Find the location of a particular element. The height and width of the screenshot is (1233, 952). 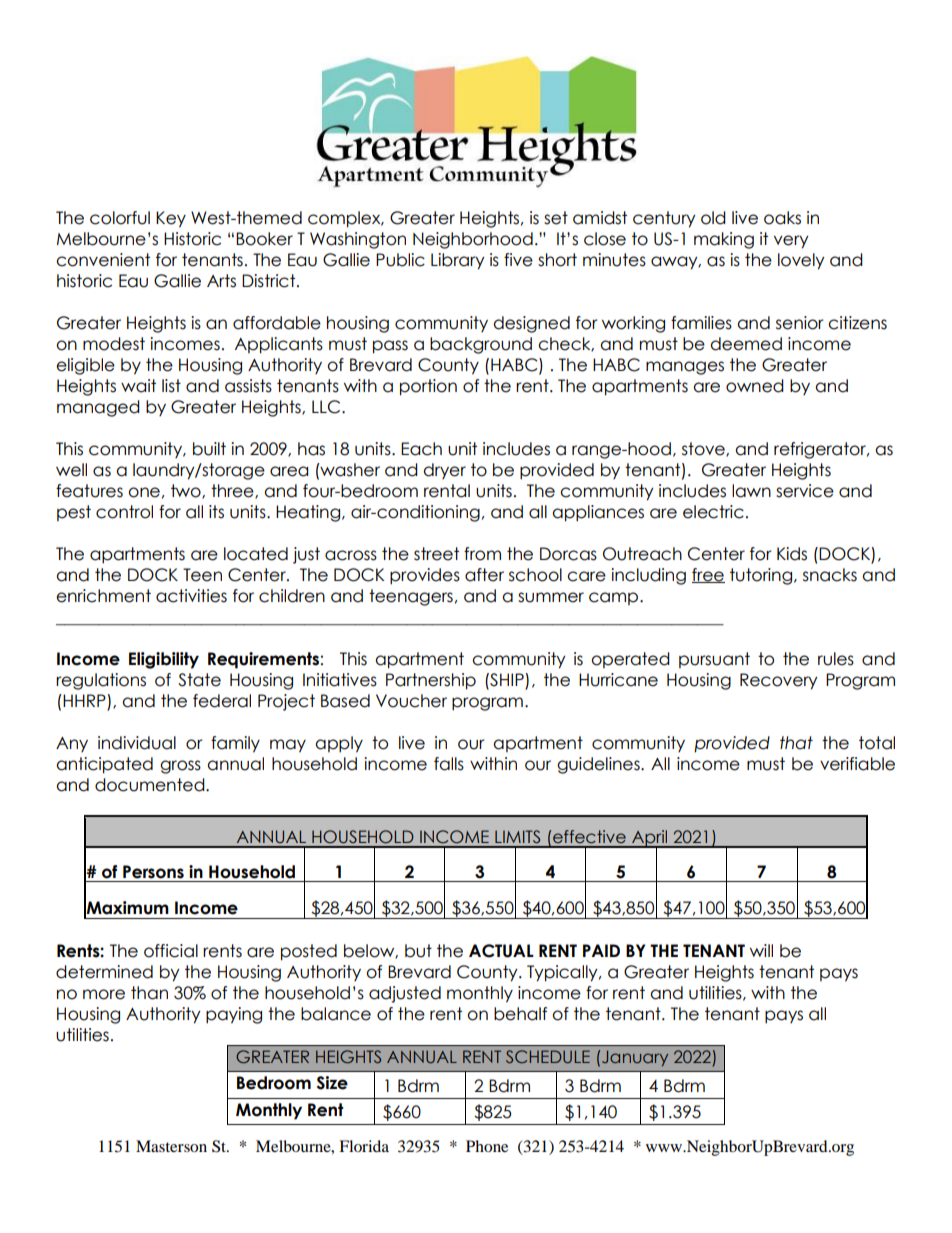

rules is located at coordinates (836, 659).
